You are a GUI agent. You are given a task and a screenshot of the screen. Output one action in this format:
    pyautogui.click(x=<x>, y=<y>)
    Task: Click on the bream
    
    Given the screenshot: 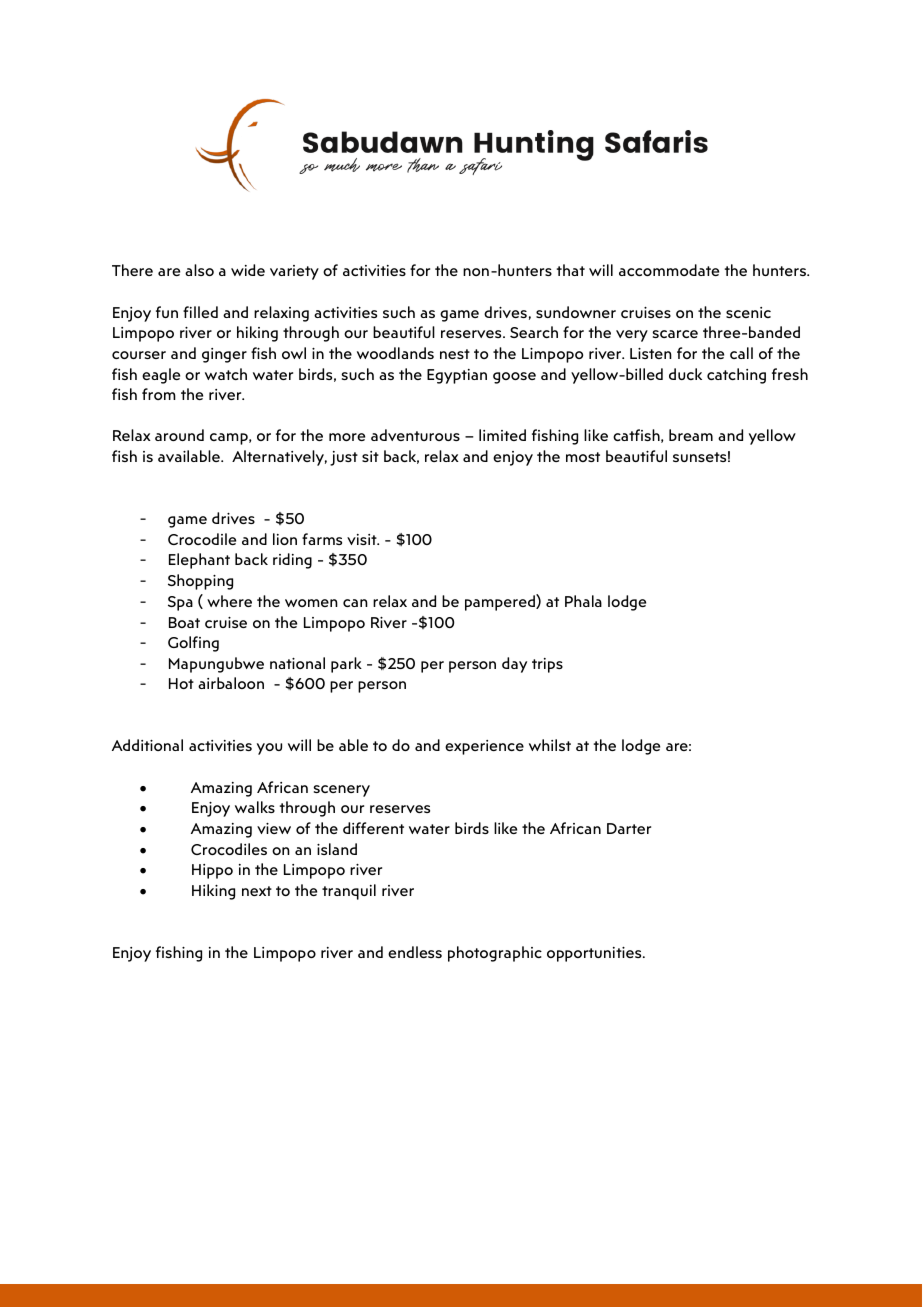 What is the action you would take?
    pyautogui.click(x=691, y=435)
